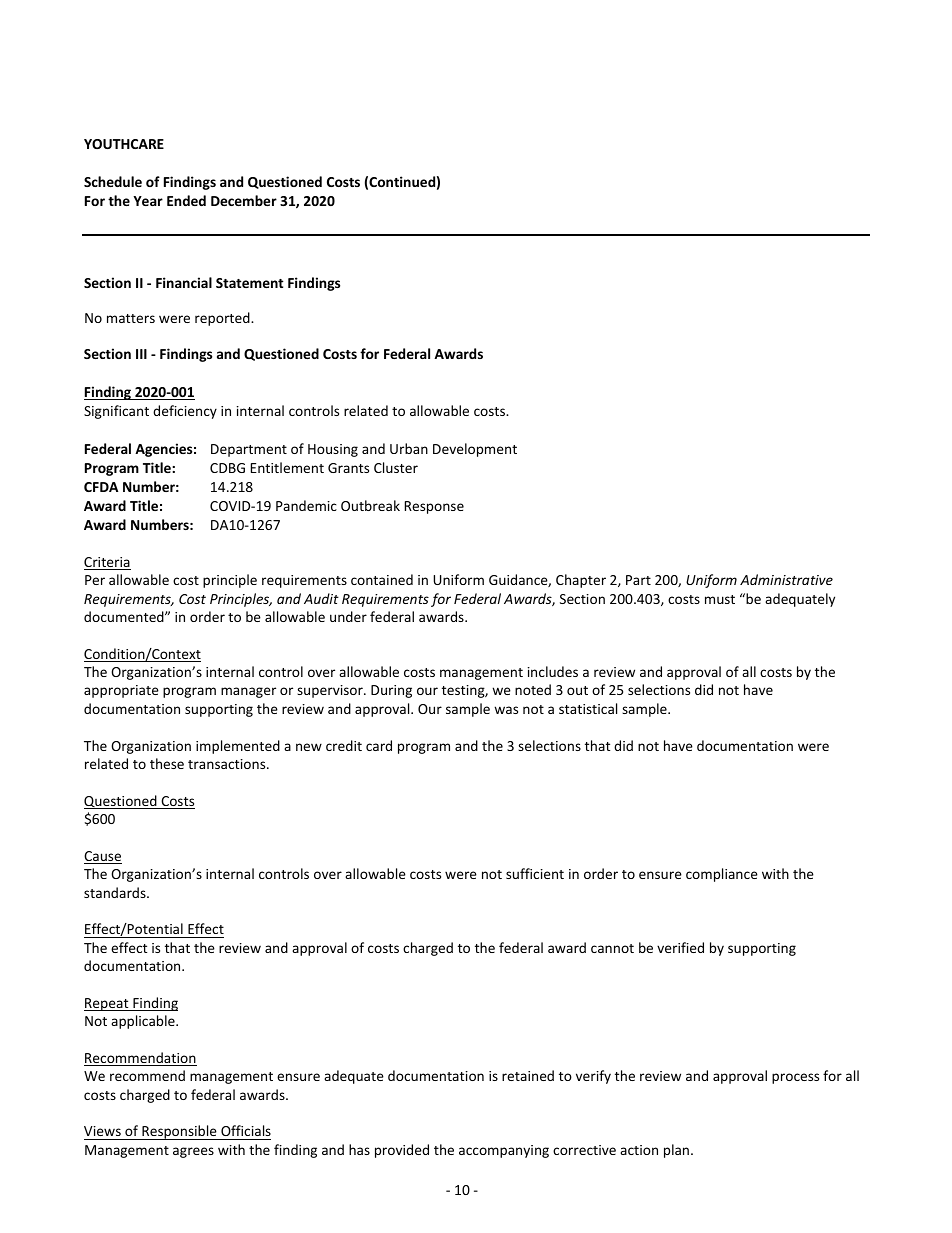 Image resolution: width=952 pixels, height=1233 pixels. Describe the element at coordinates (179, 1132) in the image. I see `Responsible` at that location.
